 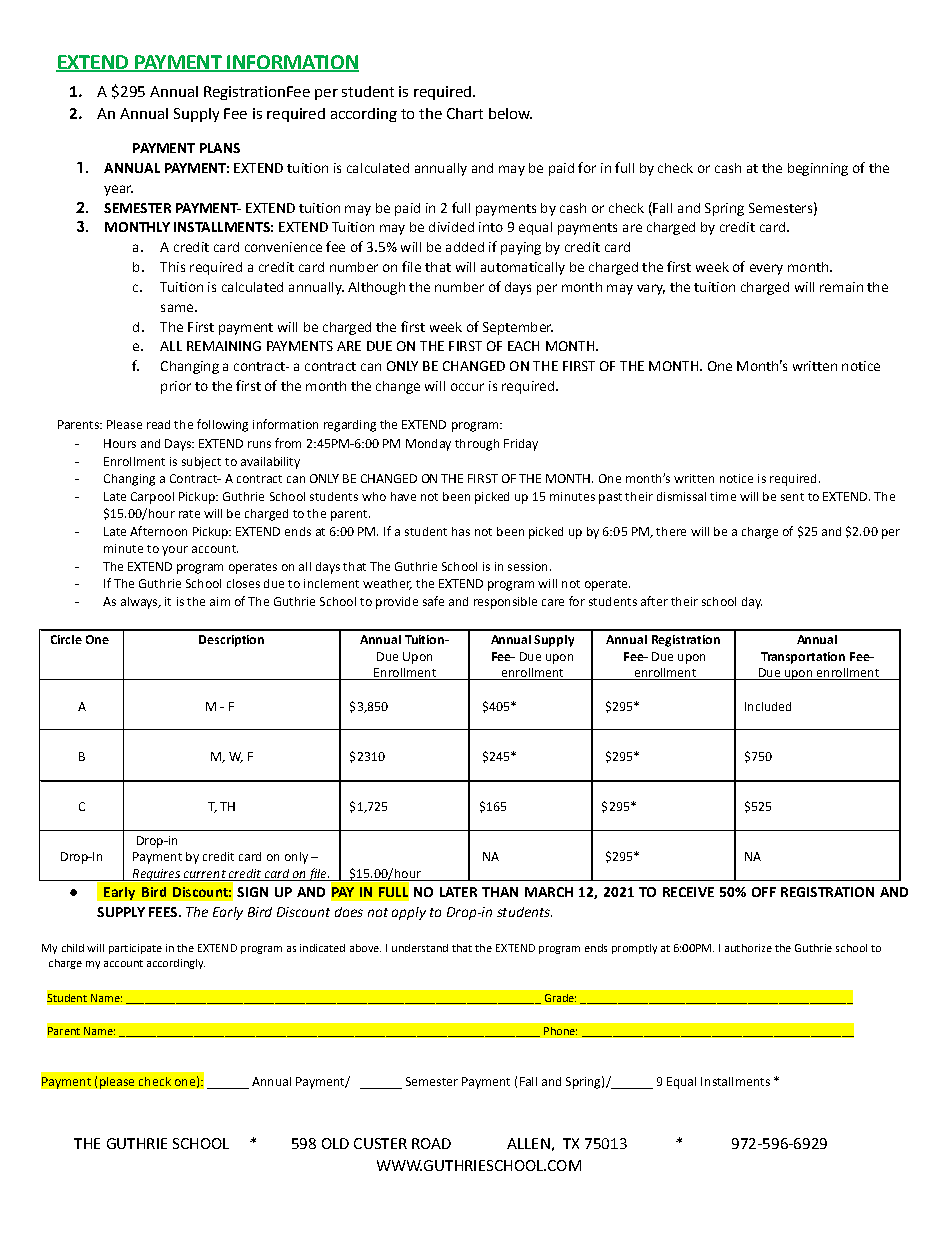 I want to click on OFF, so click(x=764, y=892).
